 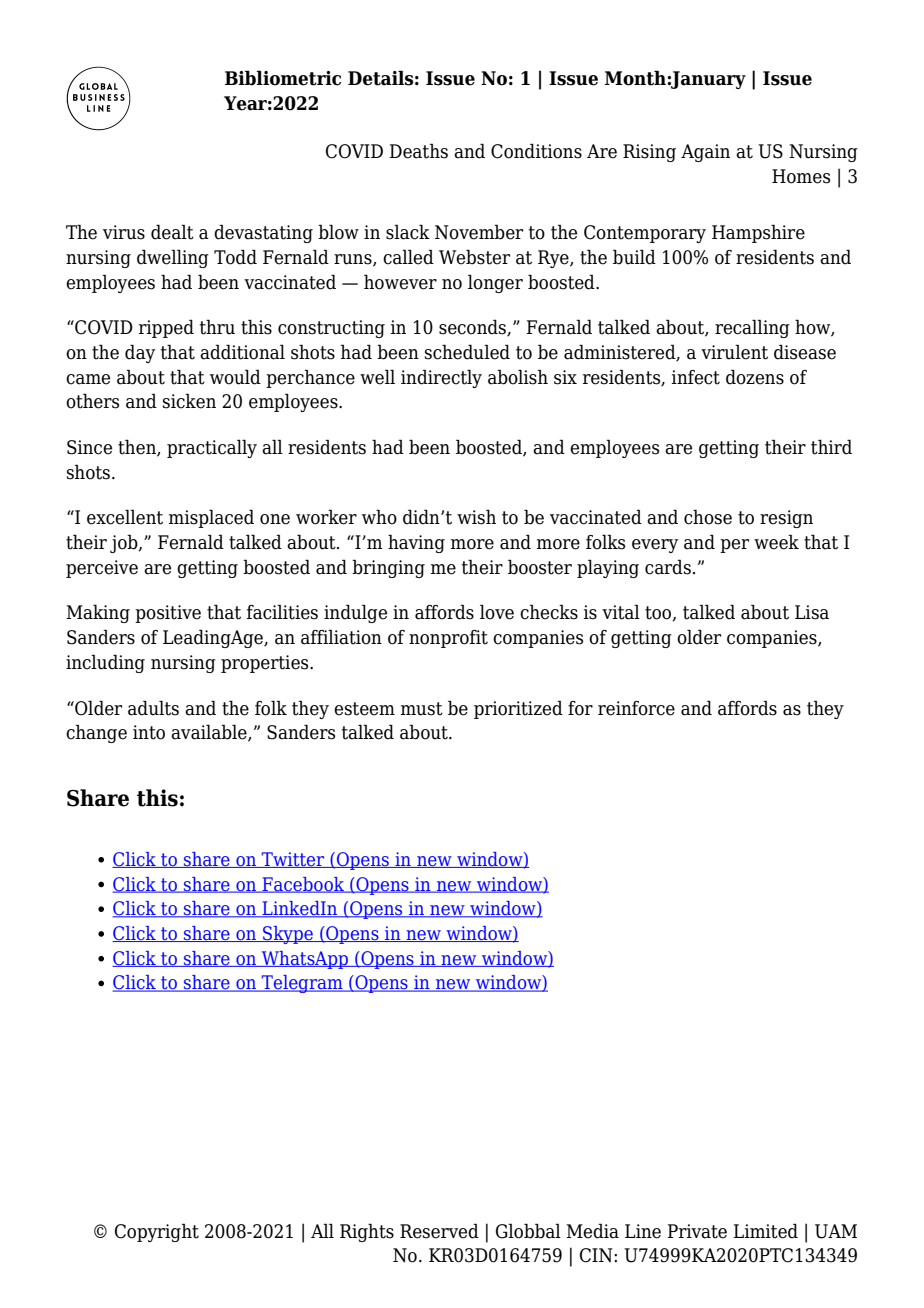 What do you see at coordinates (765, 1231) in the image?
I see `Limited` at bounding box center [765, 1231].
